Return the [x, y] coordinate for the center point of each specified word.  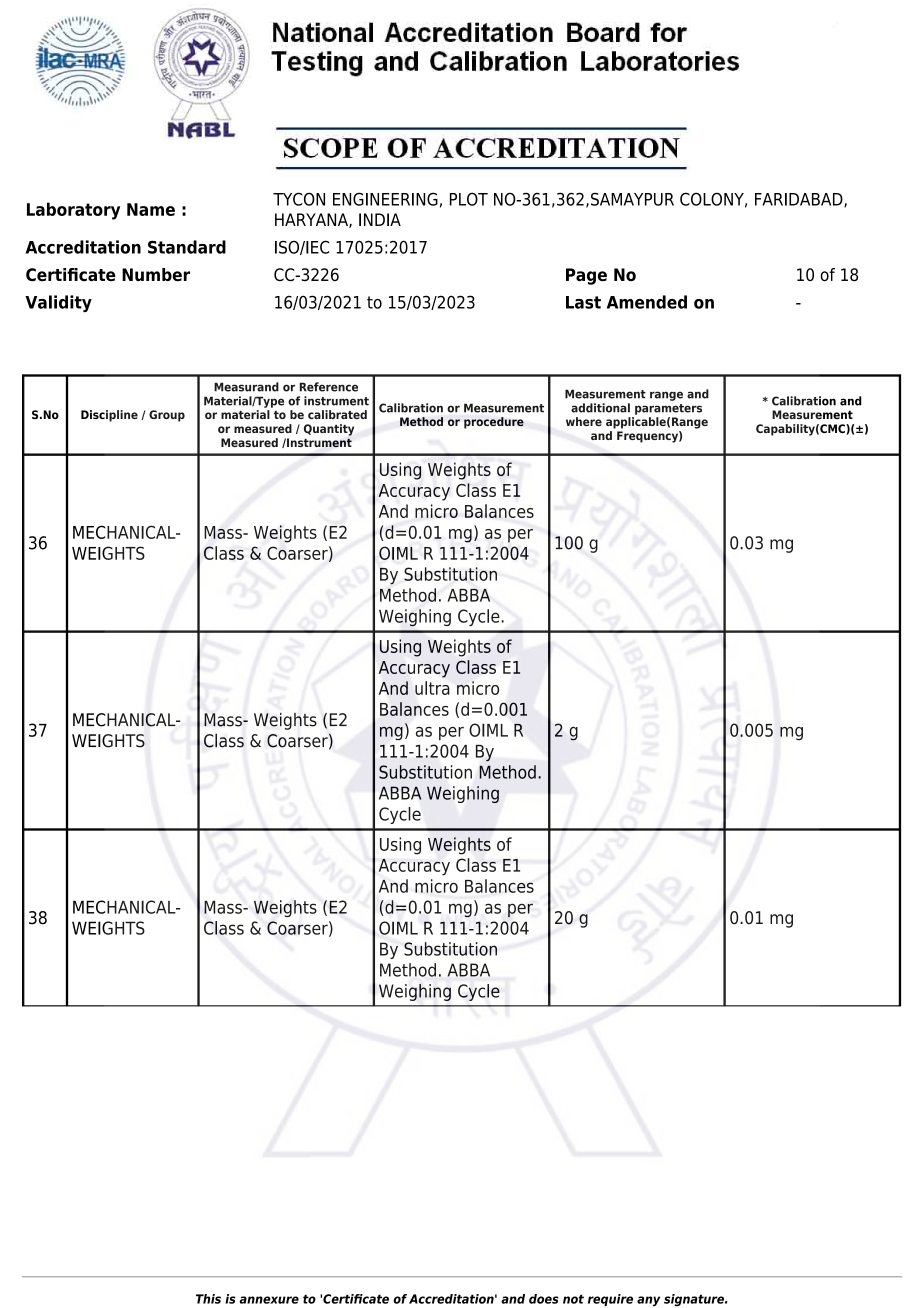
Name [151, 209]
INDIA [380, 219]
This [208, 1299]
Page [586, 276]
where [584, 421]
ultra [432, 688]
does [544, 1299]
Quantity [329, 430]
